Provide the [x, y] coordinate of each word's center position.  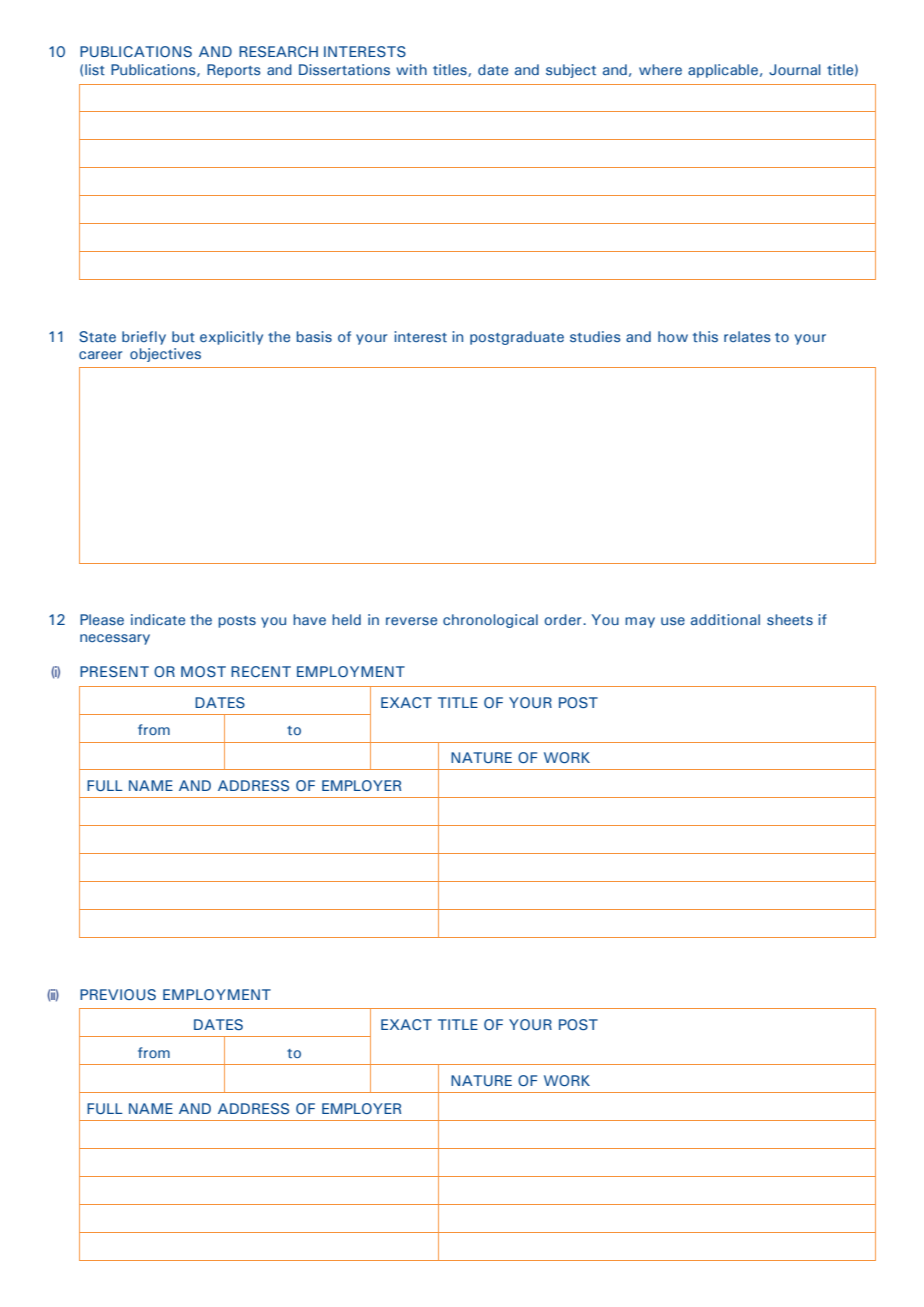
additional [725, 619]
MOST [203, 671]
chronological [490, 621]
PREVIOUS [118, 994]
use [673, 621]
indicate [158, 619]
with [411, 69]
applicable [723, 71]
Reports [234, 71]
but [183, 336]
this [705, 336]
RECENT [261, 671]
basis [314, 336]
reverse [411, 621]
